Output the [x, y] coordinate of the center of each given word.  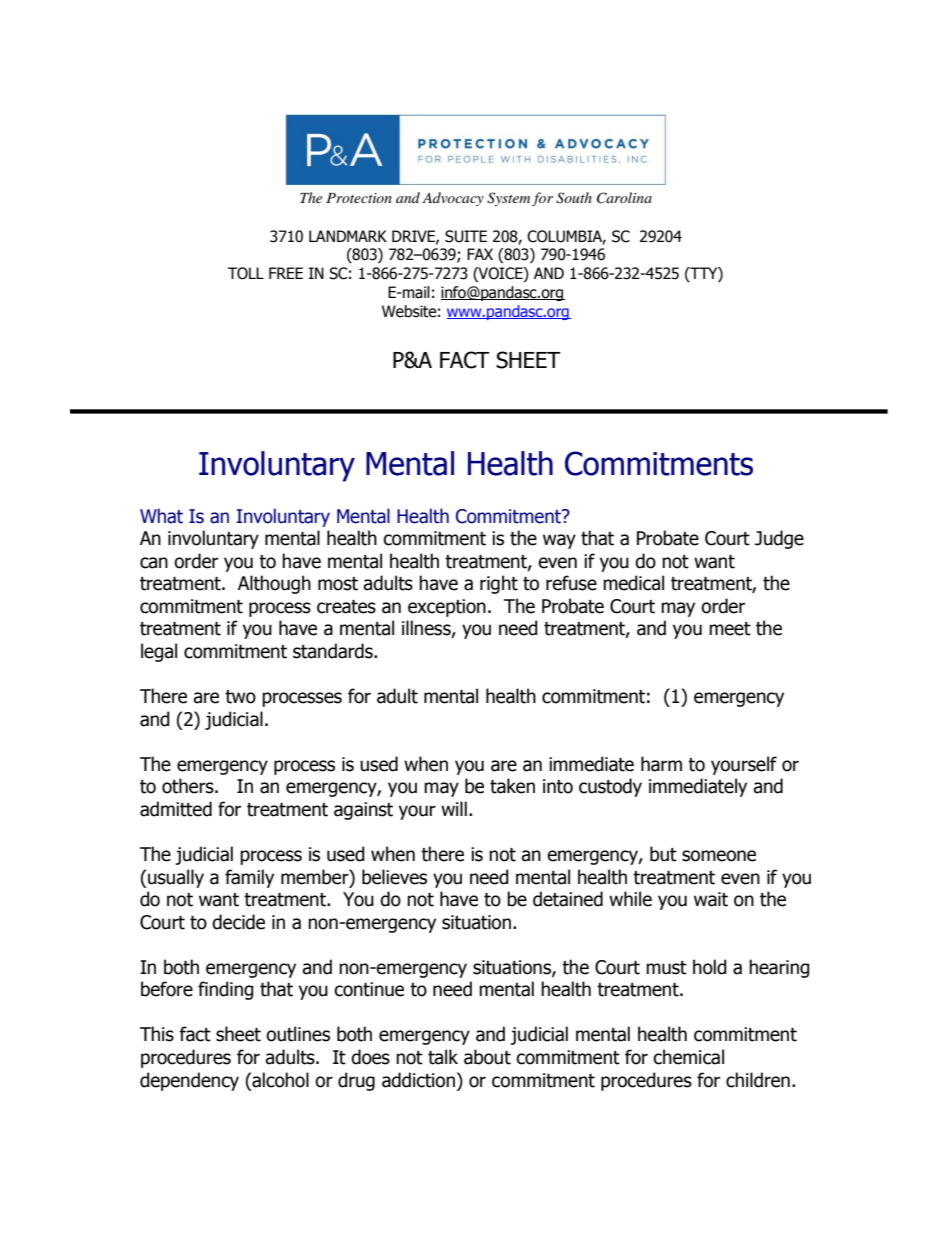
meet [730, 629]
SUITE [466, 236]
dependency [189, 1081]
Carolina [624, 198]
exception [447, 608]
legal [159, 652]
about [487, 1057]
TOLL [246, 273]
